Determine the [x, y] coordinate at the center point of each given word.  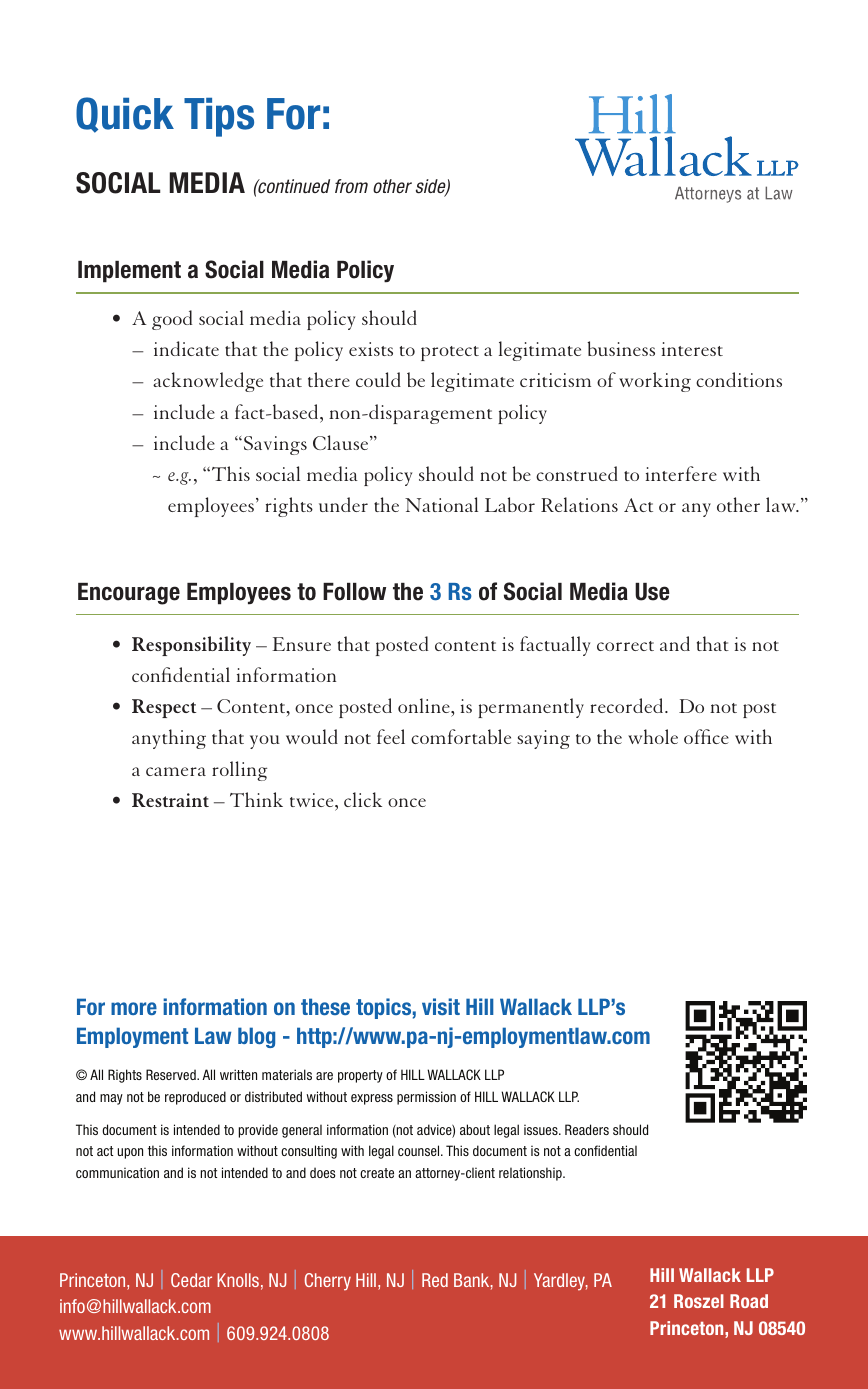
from [351, 186]
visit [441, 1006]
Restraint [170, 800]
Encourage [129, 594]
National [441, 504]
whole [653, 736]
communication [117, 1172]
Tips [219, 117]
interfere [681, 473]
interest [692, 349]
